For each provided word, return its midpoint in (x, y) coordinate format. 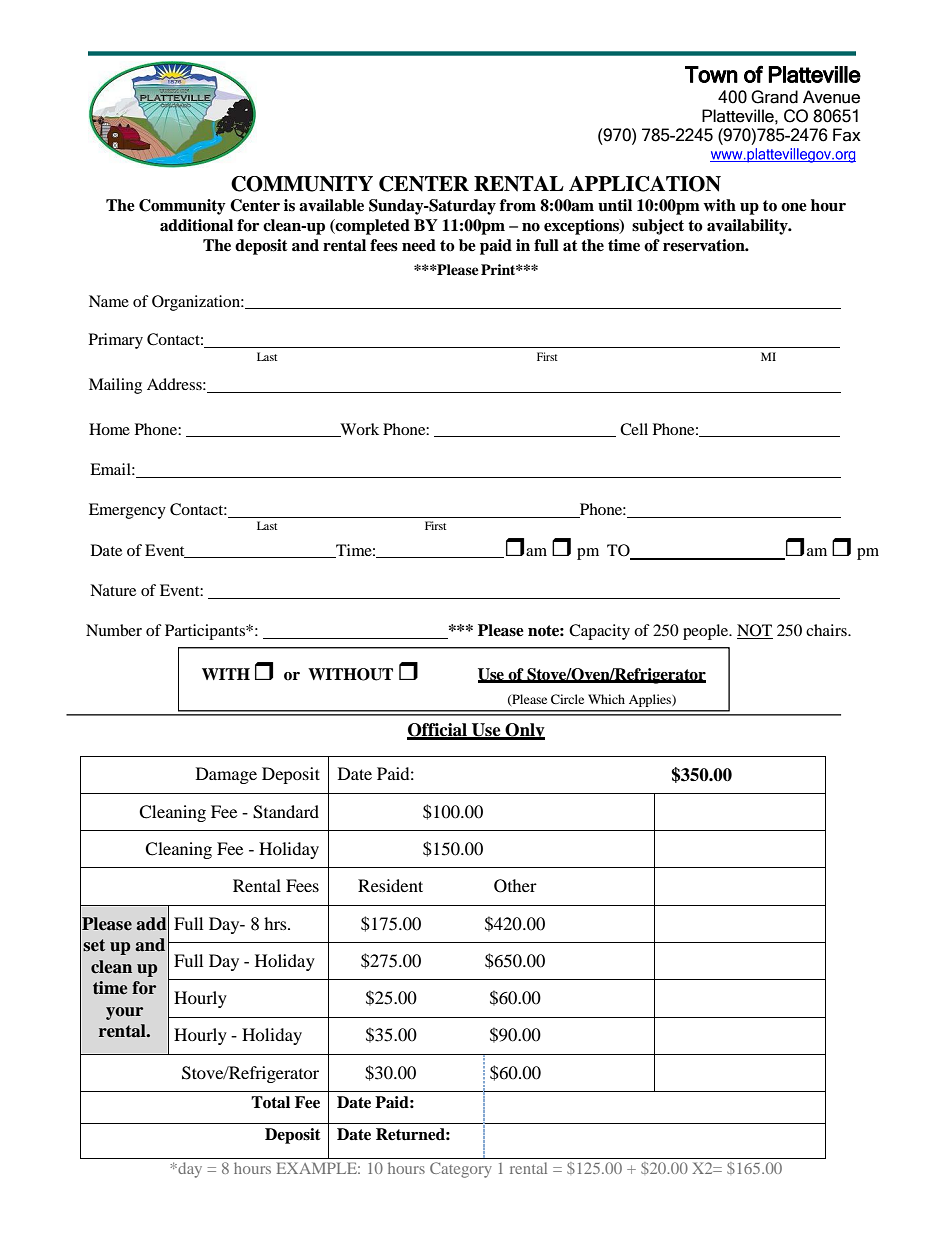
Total (270, 1102)
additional (196, 225)
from (518, 205)
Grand (774, 97)
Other (515, 886)
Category (461, 1170)
